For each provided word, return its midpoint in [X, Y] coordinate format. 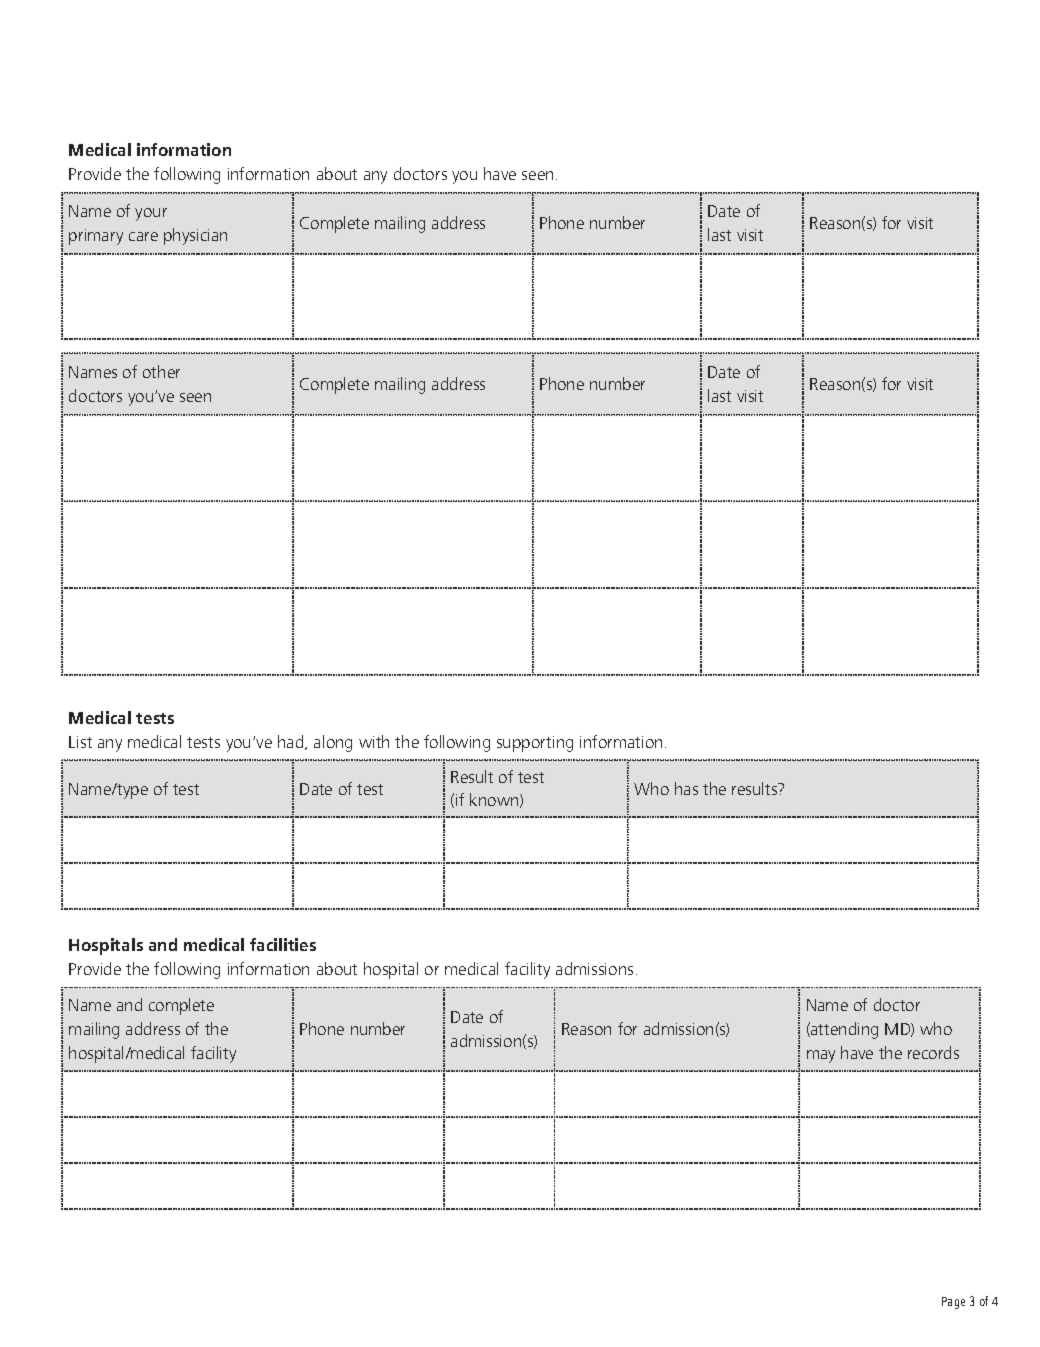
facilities [283, 944]
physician [195, 236]
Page [953, 1303]
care [143, 236]
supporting [535, 744]
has [686, 788]
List [80, 742]
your [151, 214]
